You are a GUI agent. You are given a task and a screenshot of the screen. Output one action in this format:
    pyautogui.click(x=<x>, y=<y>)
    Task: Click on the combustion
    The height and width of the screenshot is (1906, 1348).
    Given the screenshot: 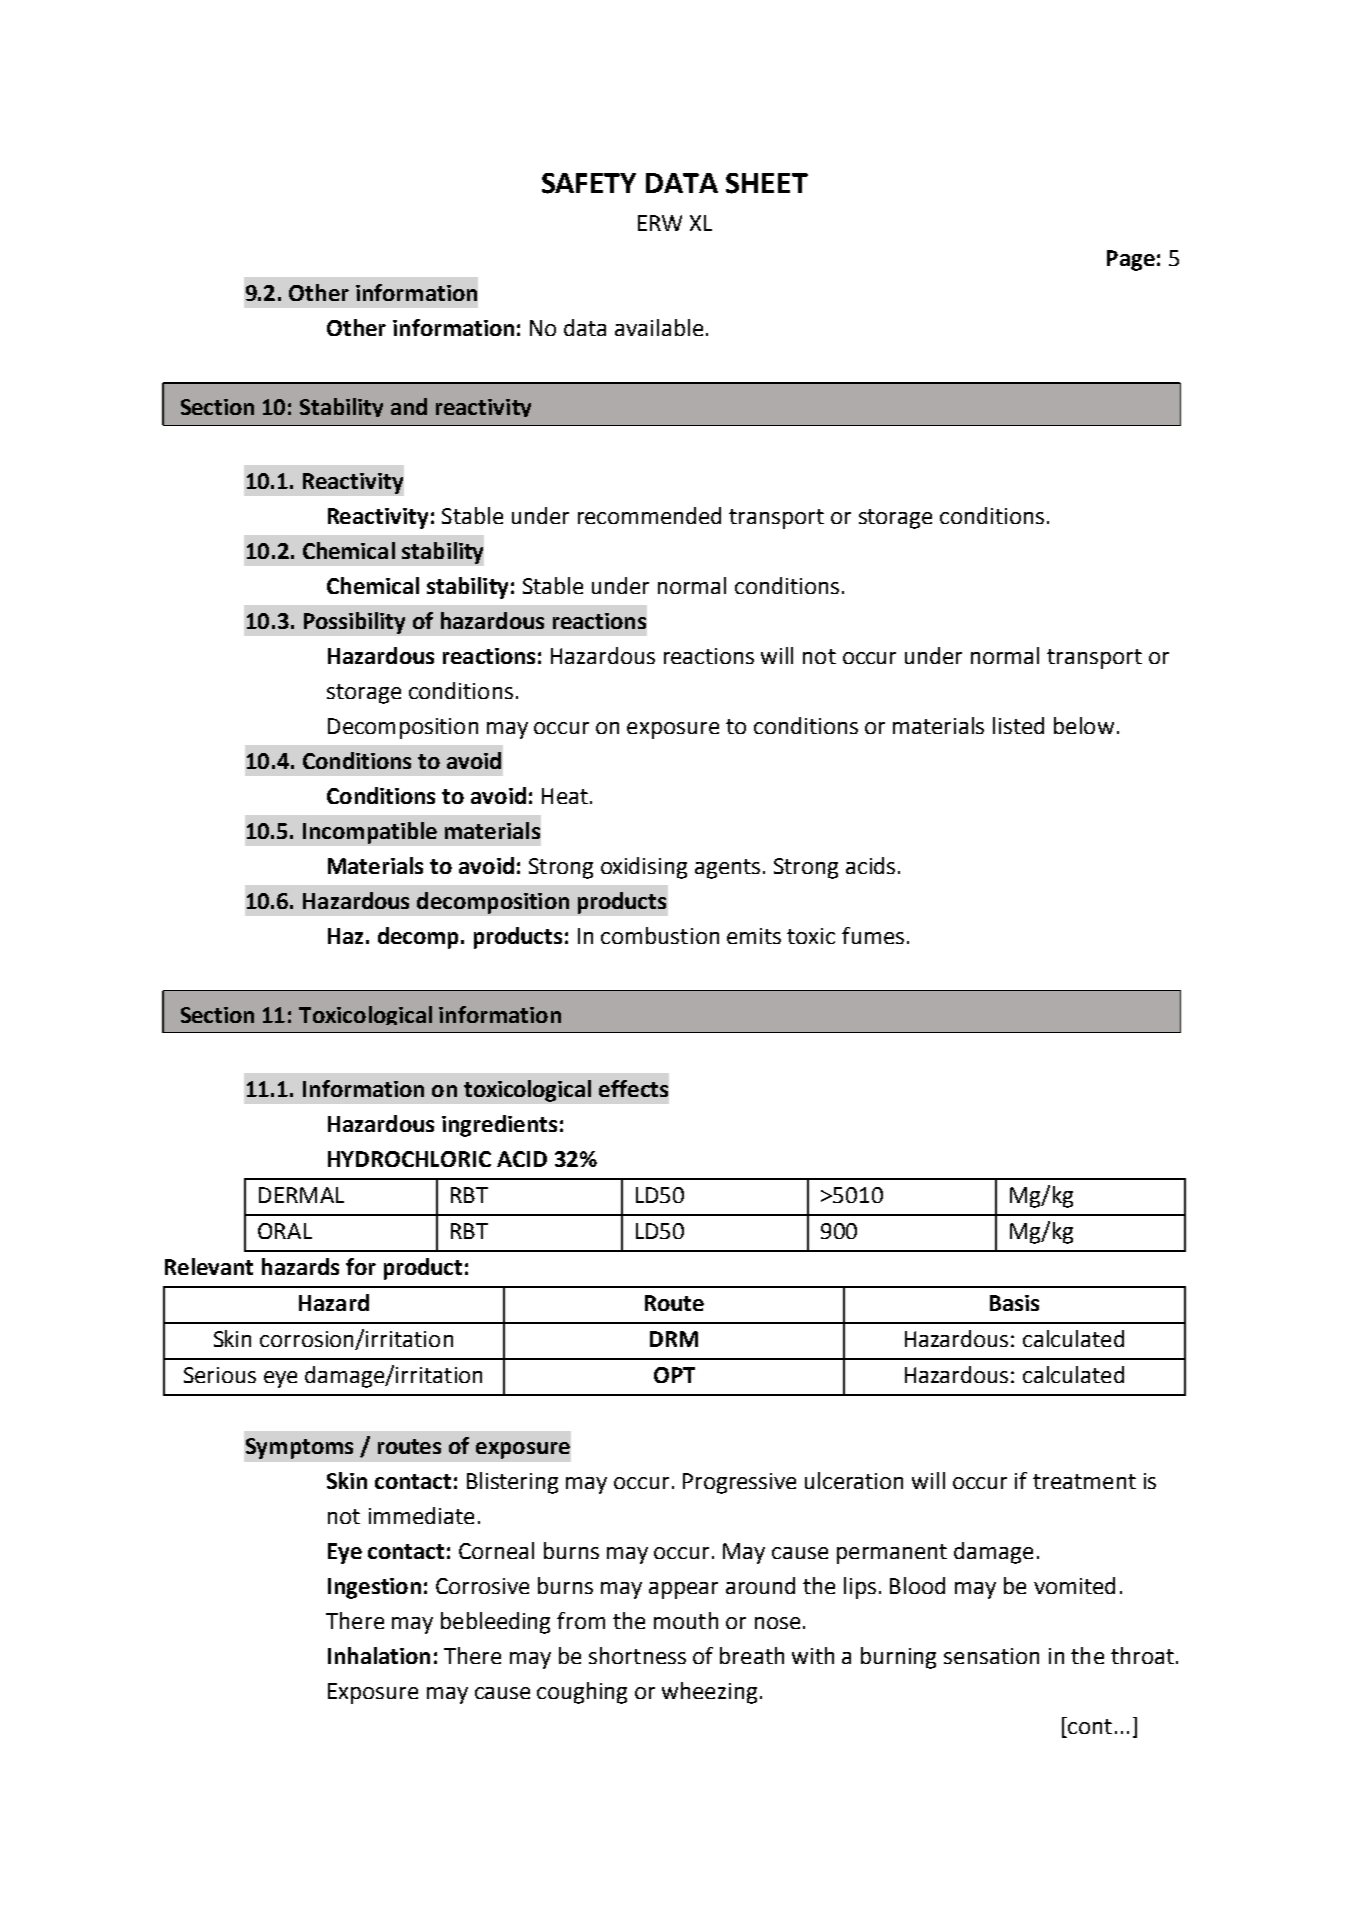 What is the action you would take?
    pyautogui.click(x=660, y=935)
